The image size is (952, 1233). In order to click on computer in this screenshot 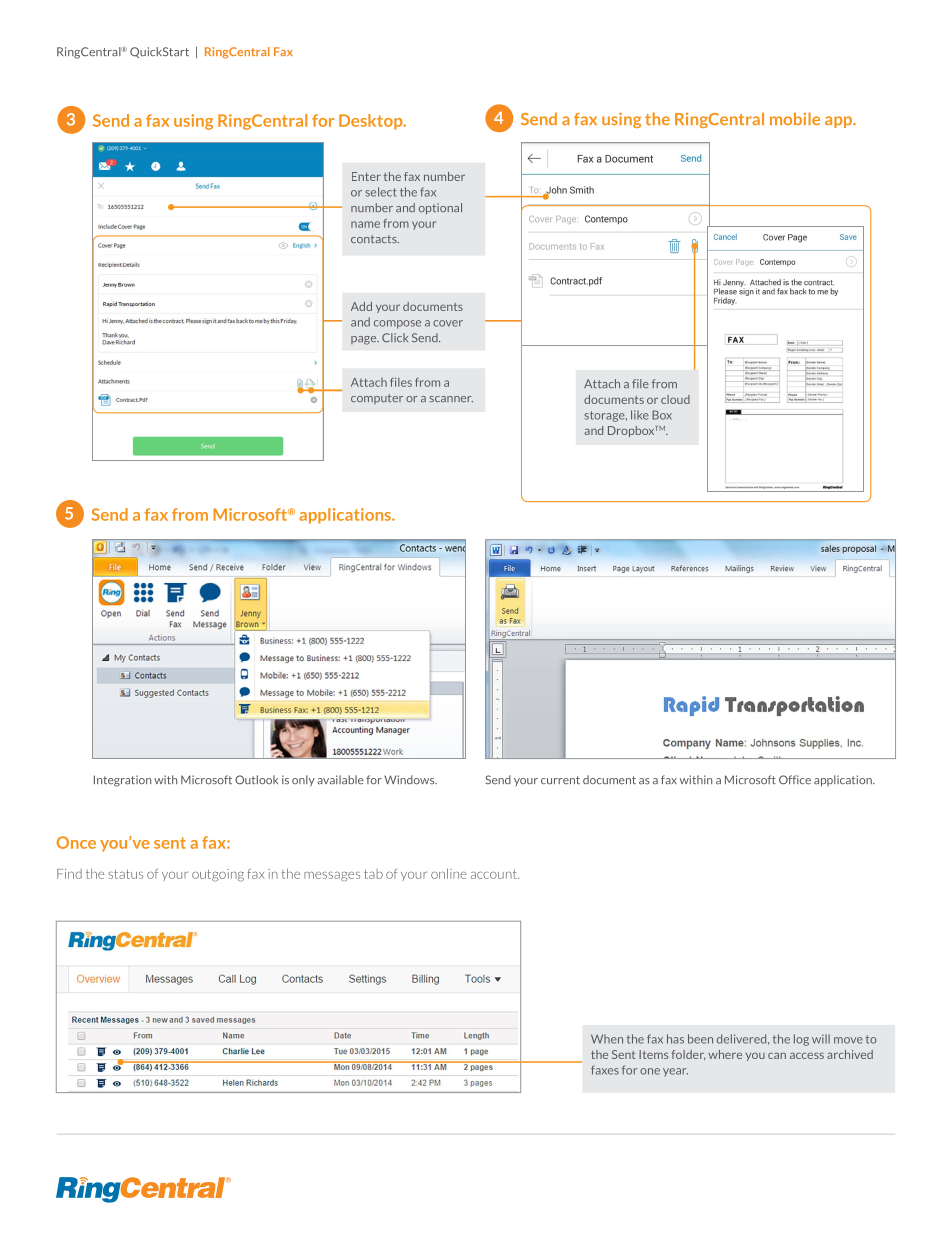, I will do `click(377, 399)`.
